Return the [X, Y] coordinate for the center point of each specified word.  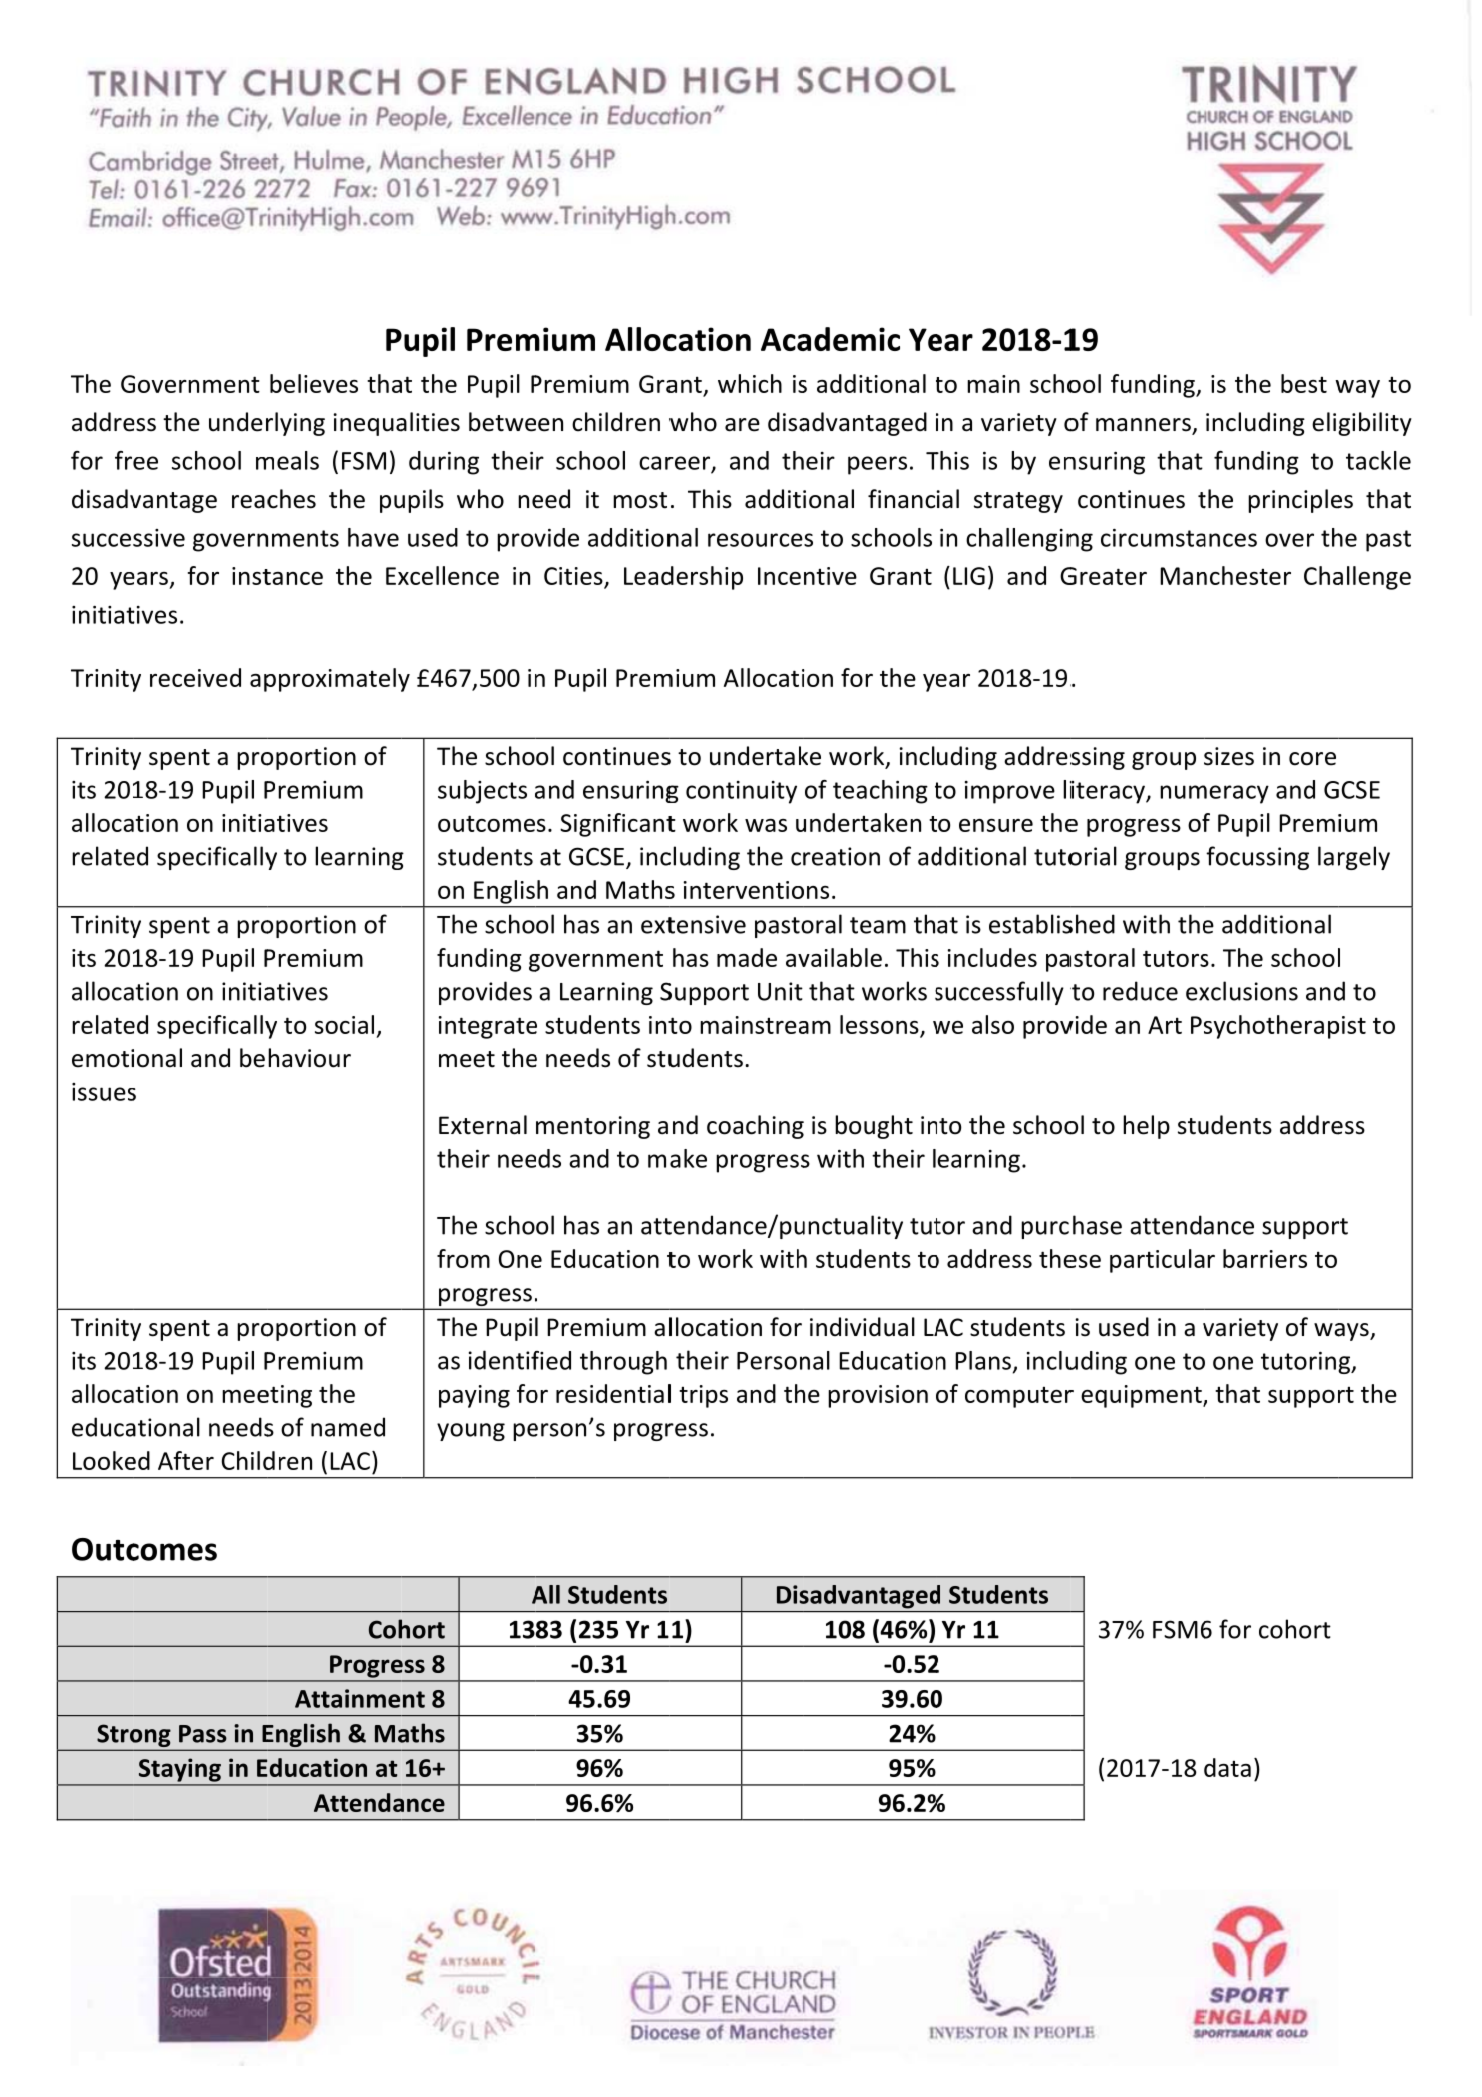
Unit [780, 991]
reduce [1140, 991]
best [1304, 383]
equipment [1142, 1396]
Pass [203, 1734]
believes [314, 383]
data [1227, 1767]
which [750, 383]
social [344, 1024]
